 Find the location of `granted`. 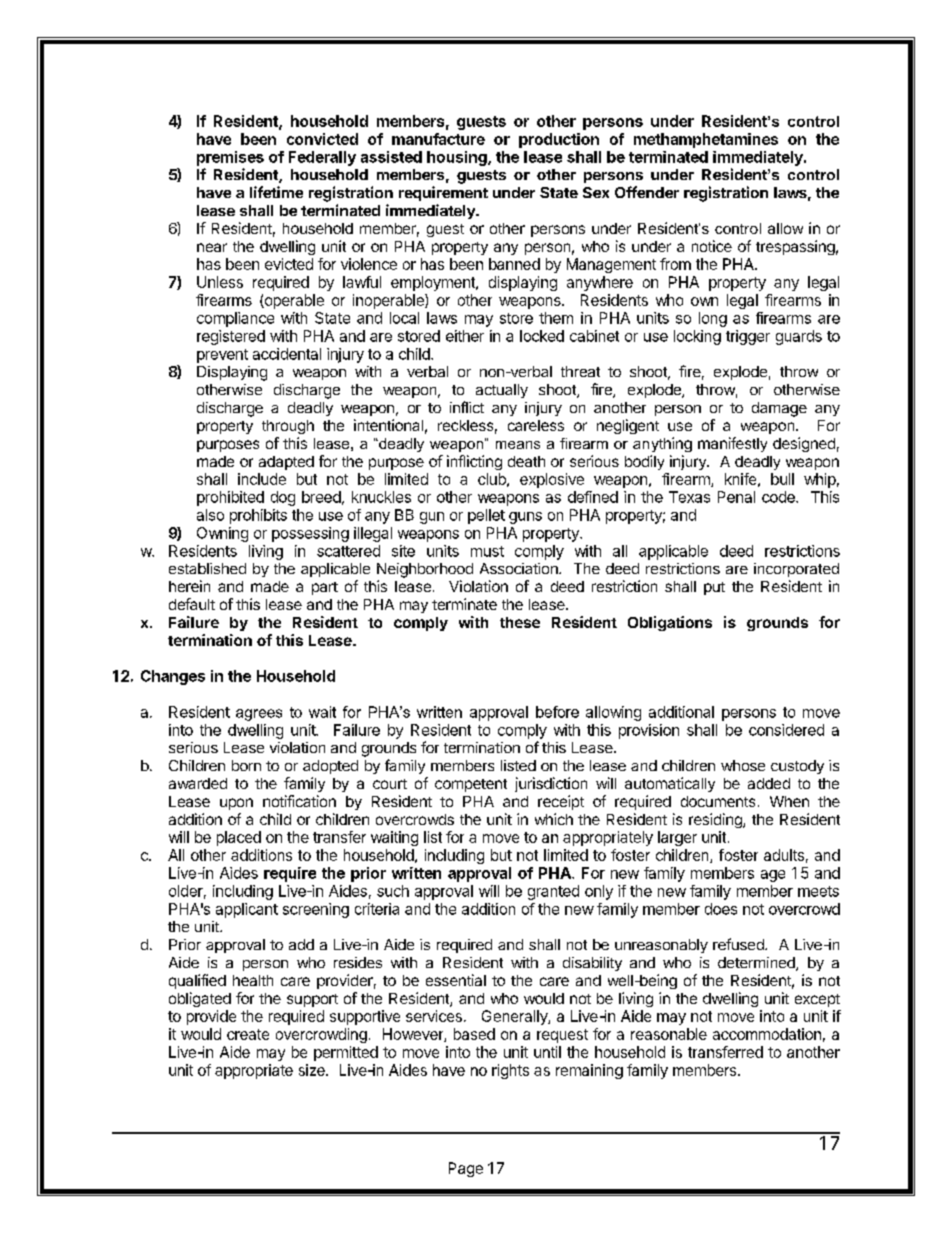

granted is located at coordinates (553, 892).
